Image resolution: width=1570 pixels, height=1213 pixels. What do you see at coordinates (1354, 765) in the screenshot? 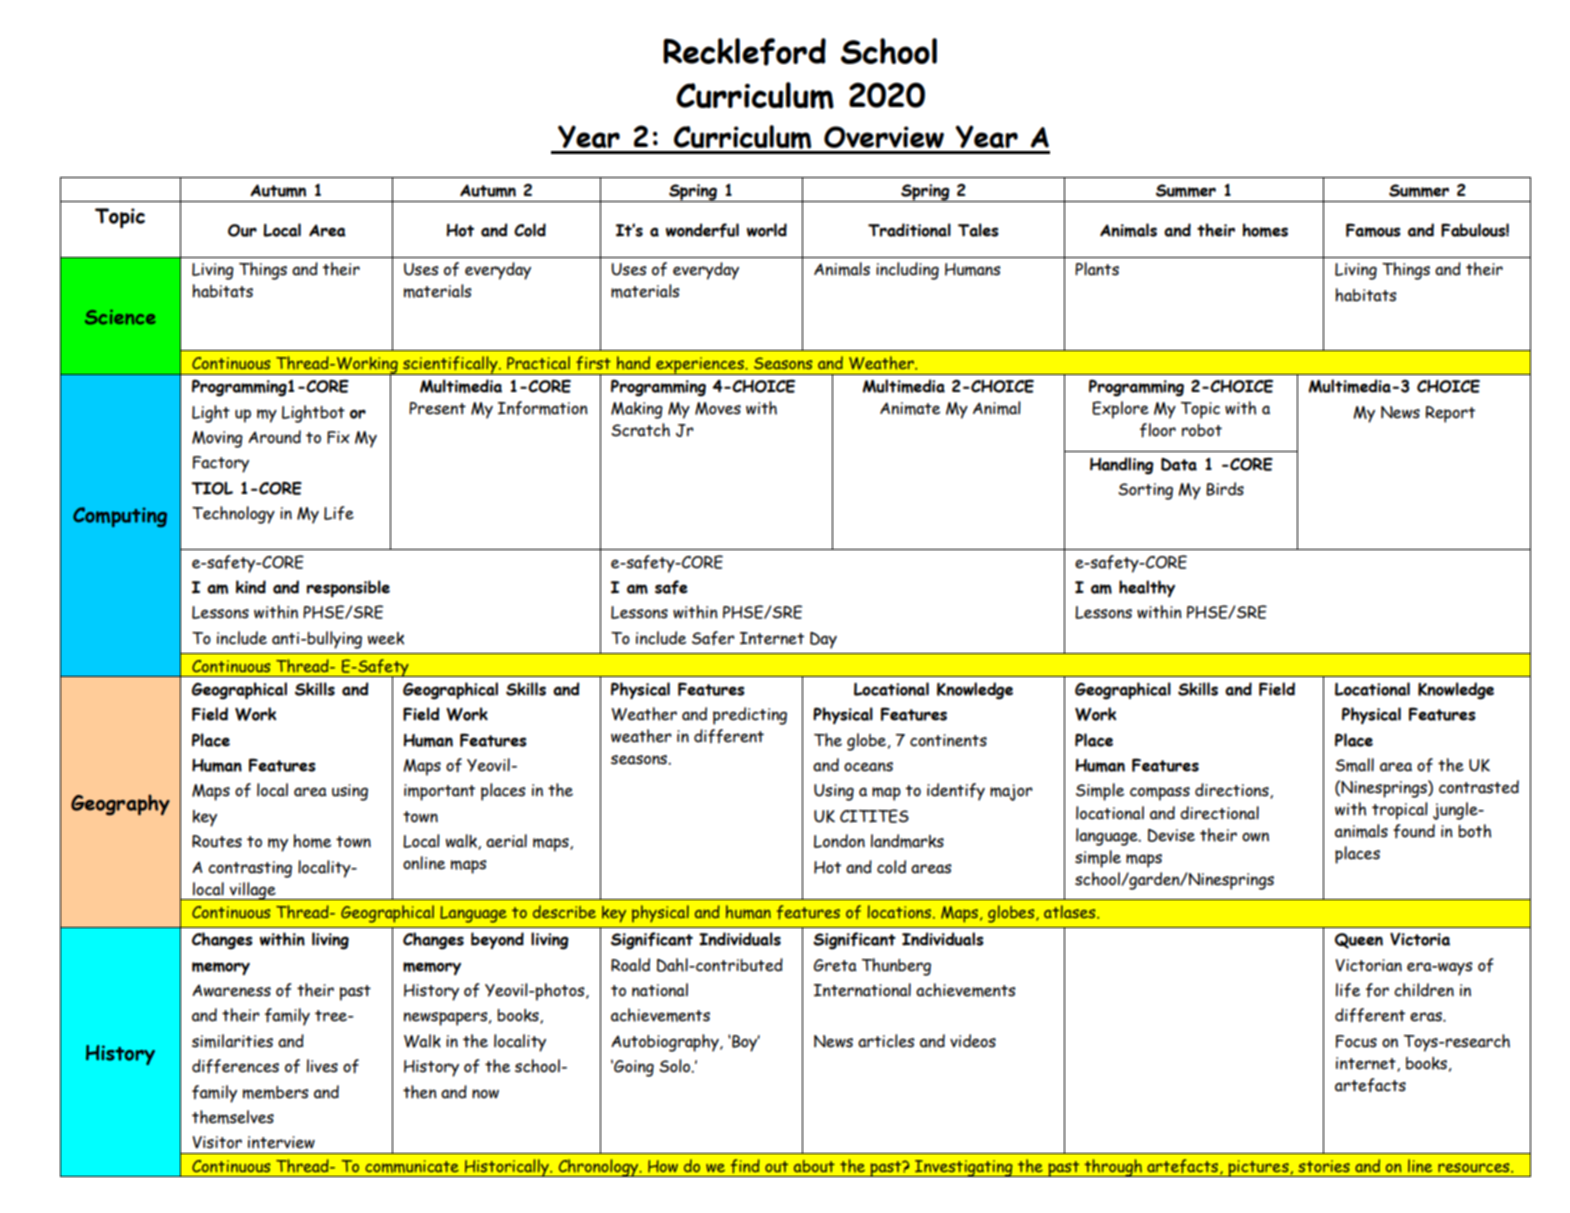
I see `Small` at bounding box center [1354, 765].
